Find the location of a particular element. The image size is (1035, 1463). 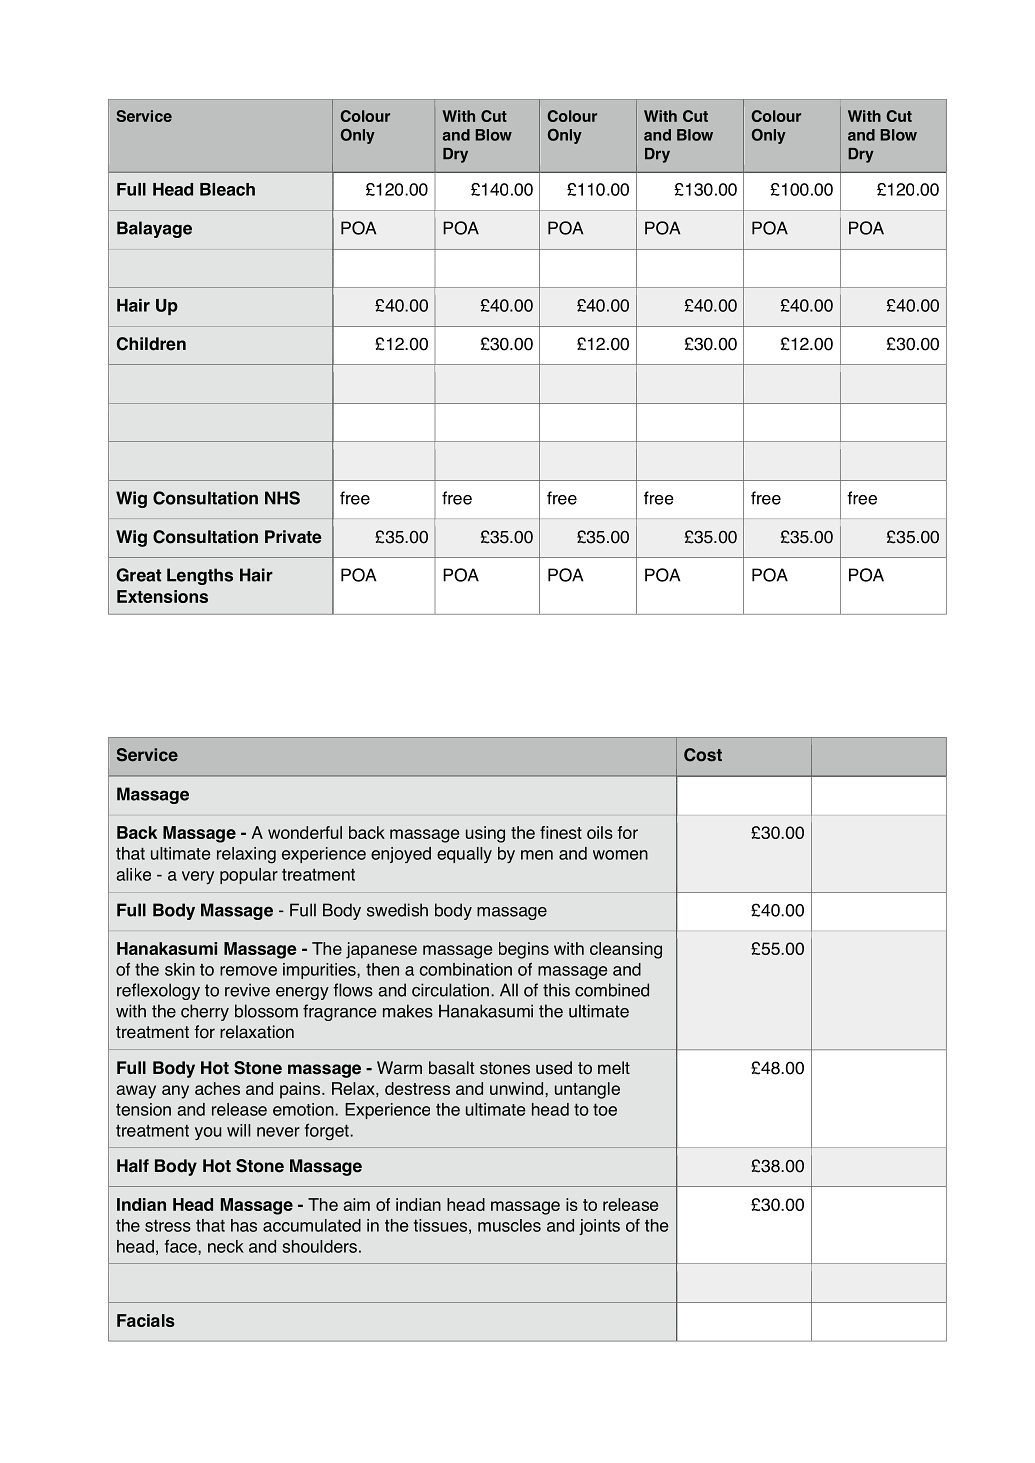

very is located at coordinates (198, 878).
